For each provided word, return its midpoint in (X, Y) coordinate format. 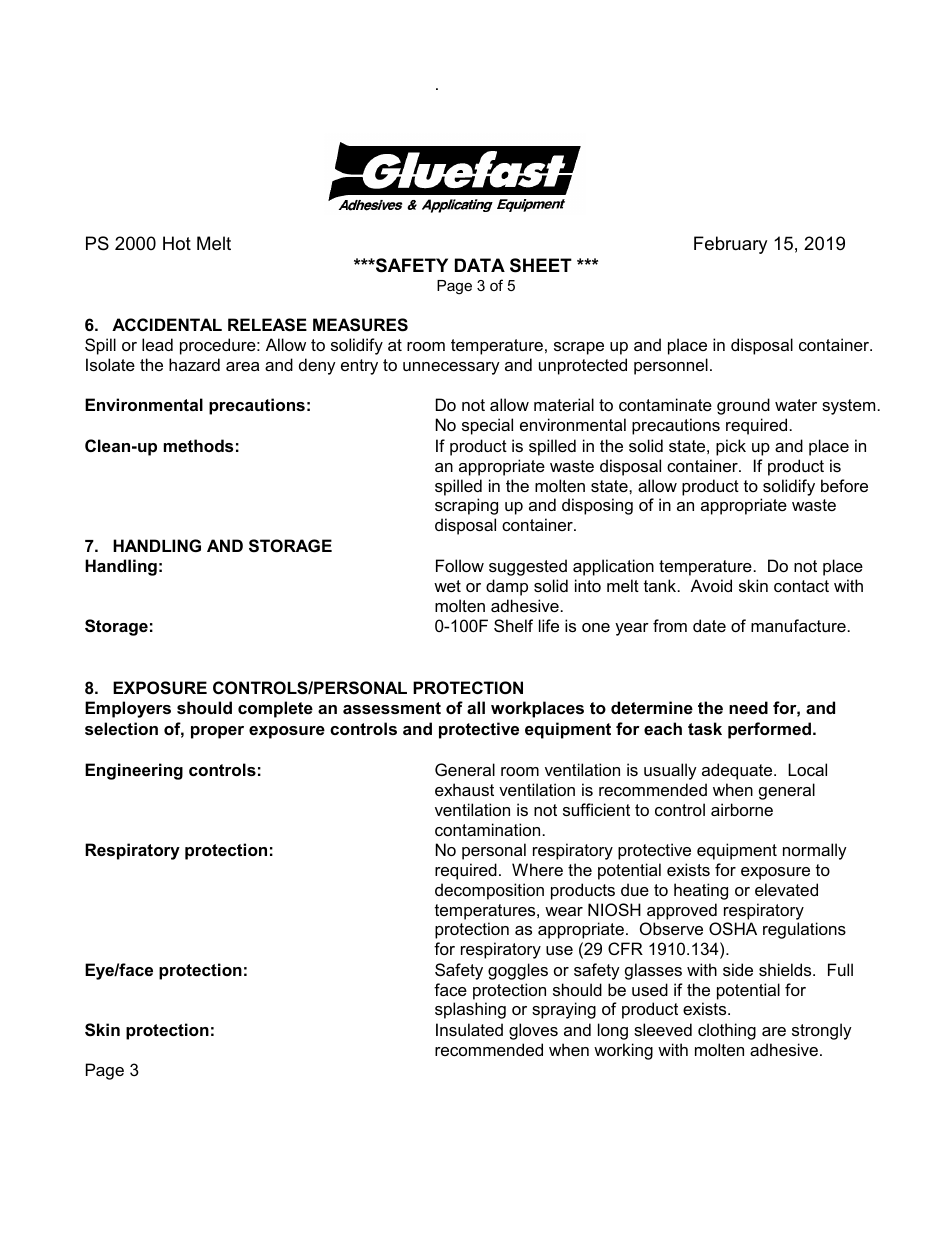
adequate (738, 771)
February (730, 245)
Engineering (134, 771)
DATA (480, 265)
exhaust (464, 789)
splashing (470, 1010)
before (844, 485)
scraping (466, 506)
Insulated (469, 1029)
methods (198, 445)
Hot (177, 243)
